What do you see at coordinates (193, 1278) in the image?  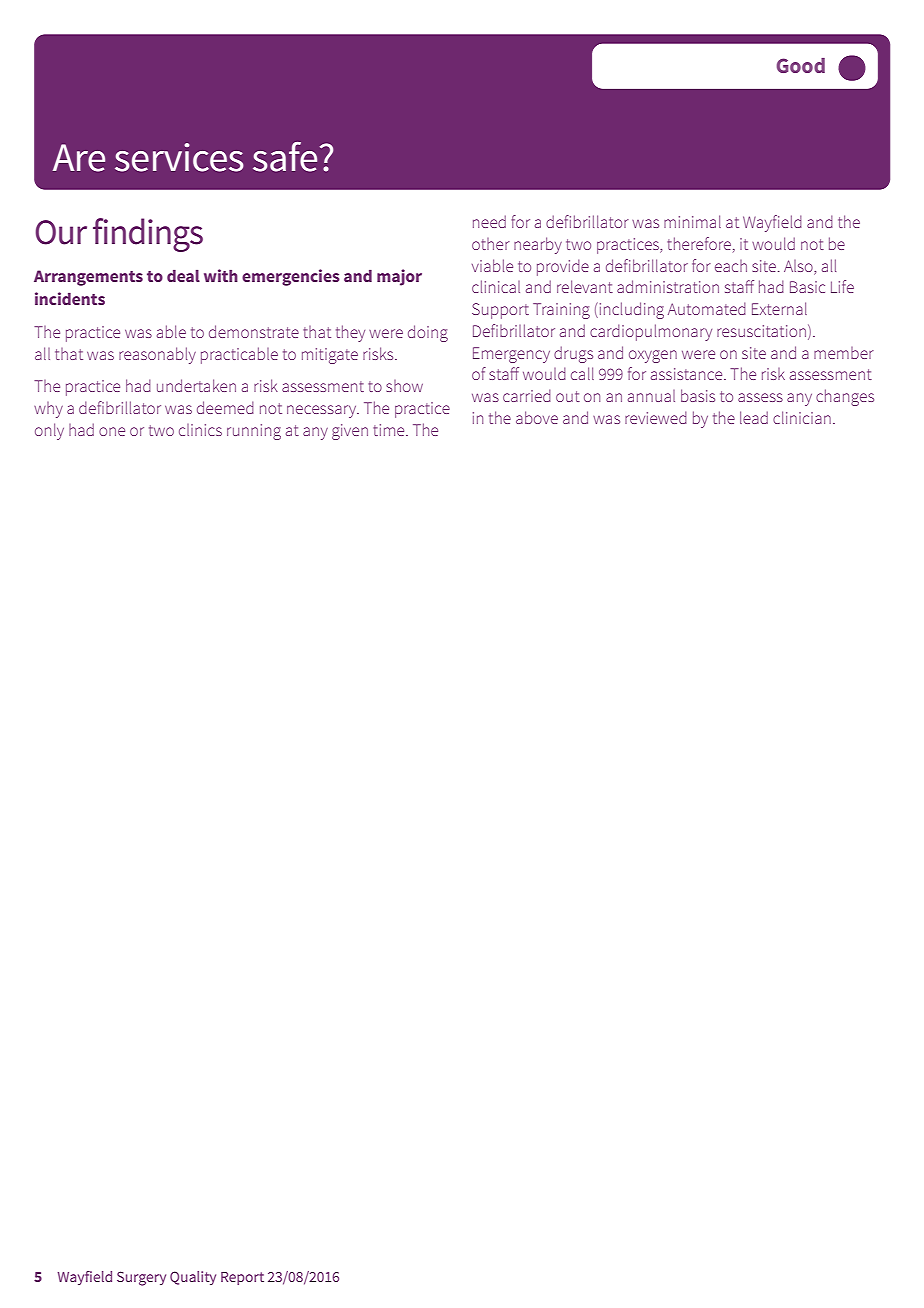 I see `Quality` at bounding box center [193, 1278].
